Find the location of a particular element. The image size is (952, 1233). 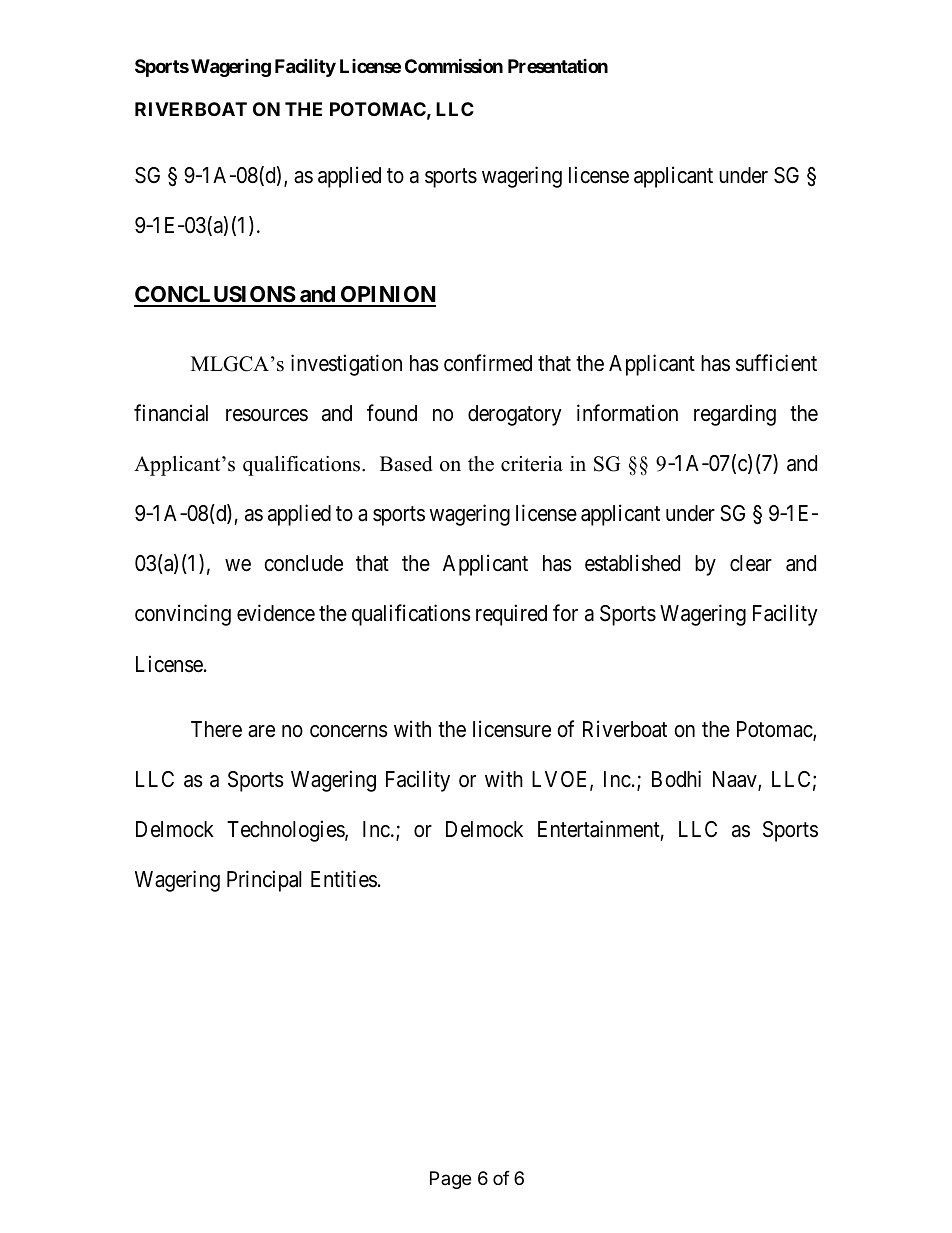

required is located at coordinates (511, 615).
